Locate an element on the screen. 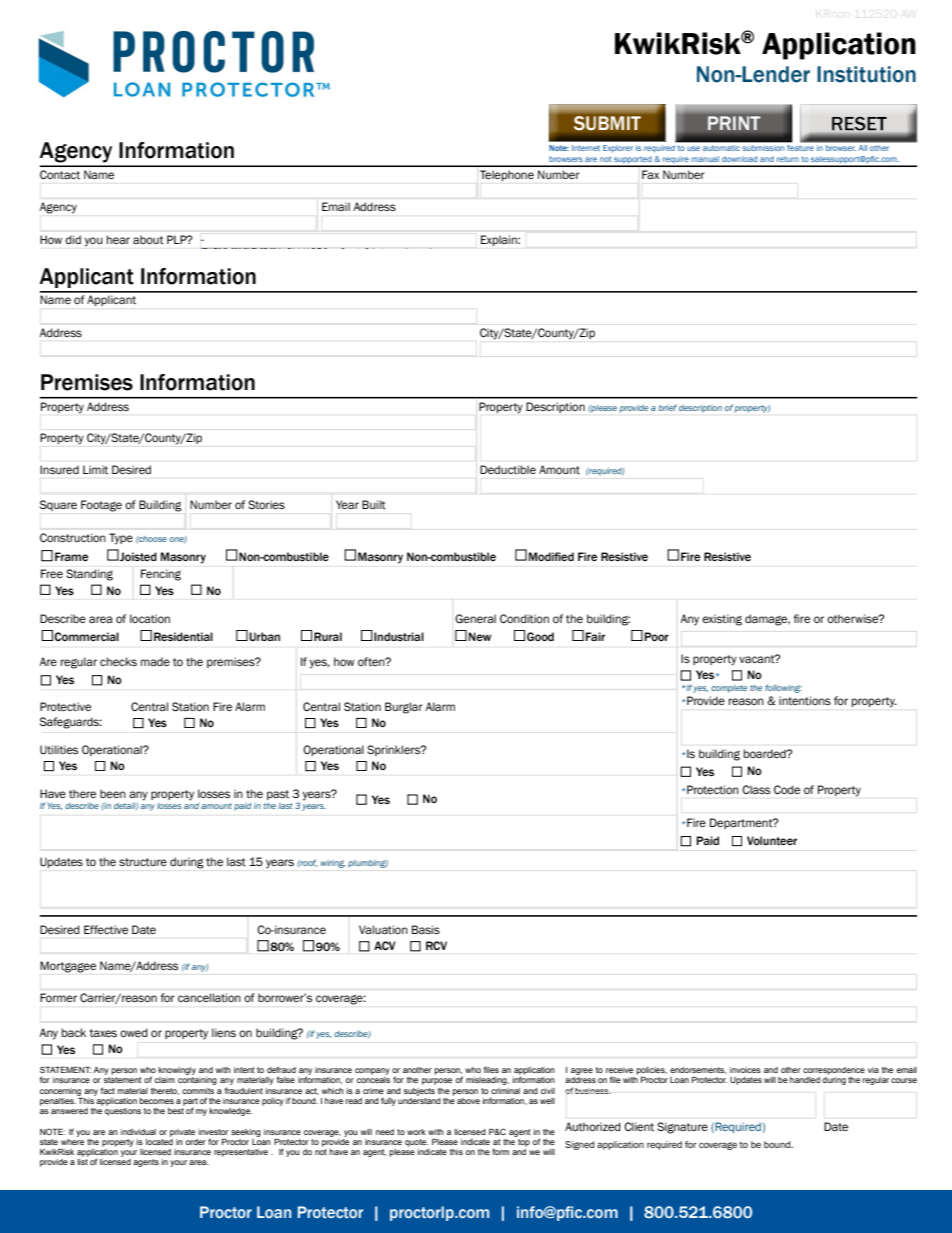 The height and width of the screenshot is (1233, 952). Contact is located at coordinates (60, 174).
